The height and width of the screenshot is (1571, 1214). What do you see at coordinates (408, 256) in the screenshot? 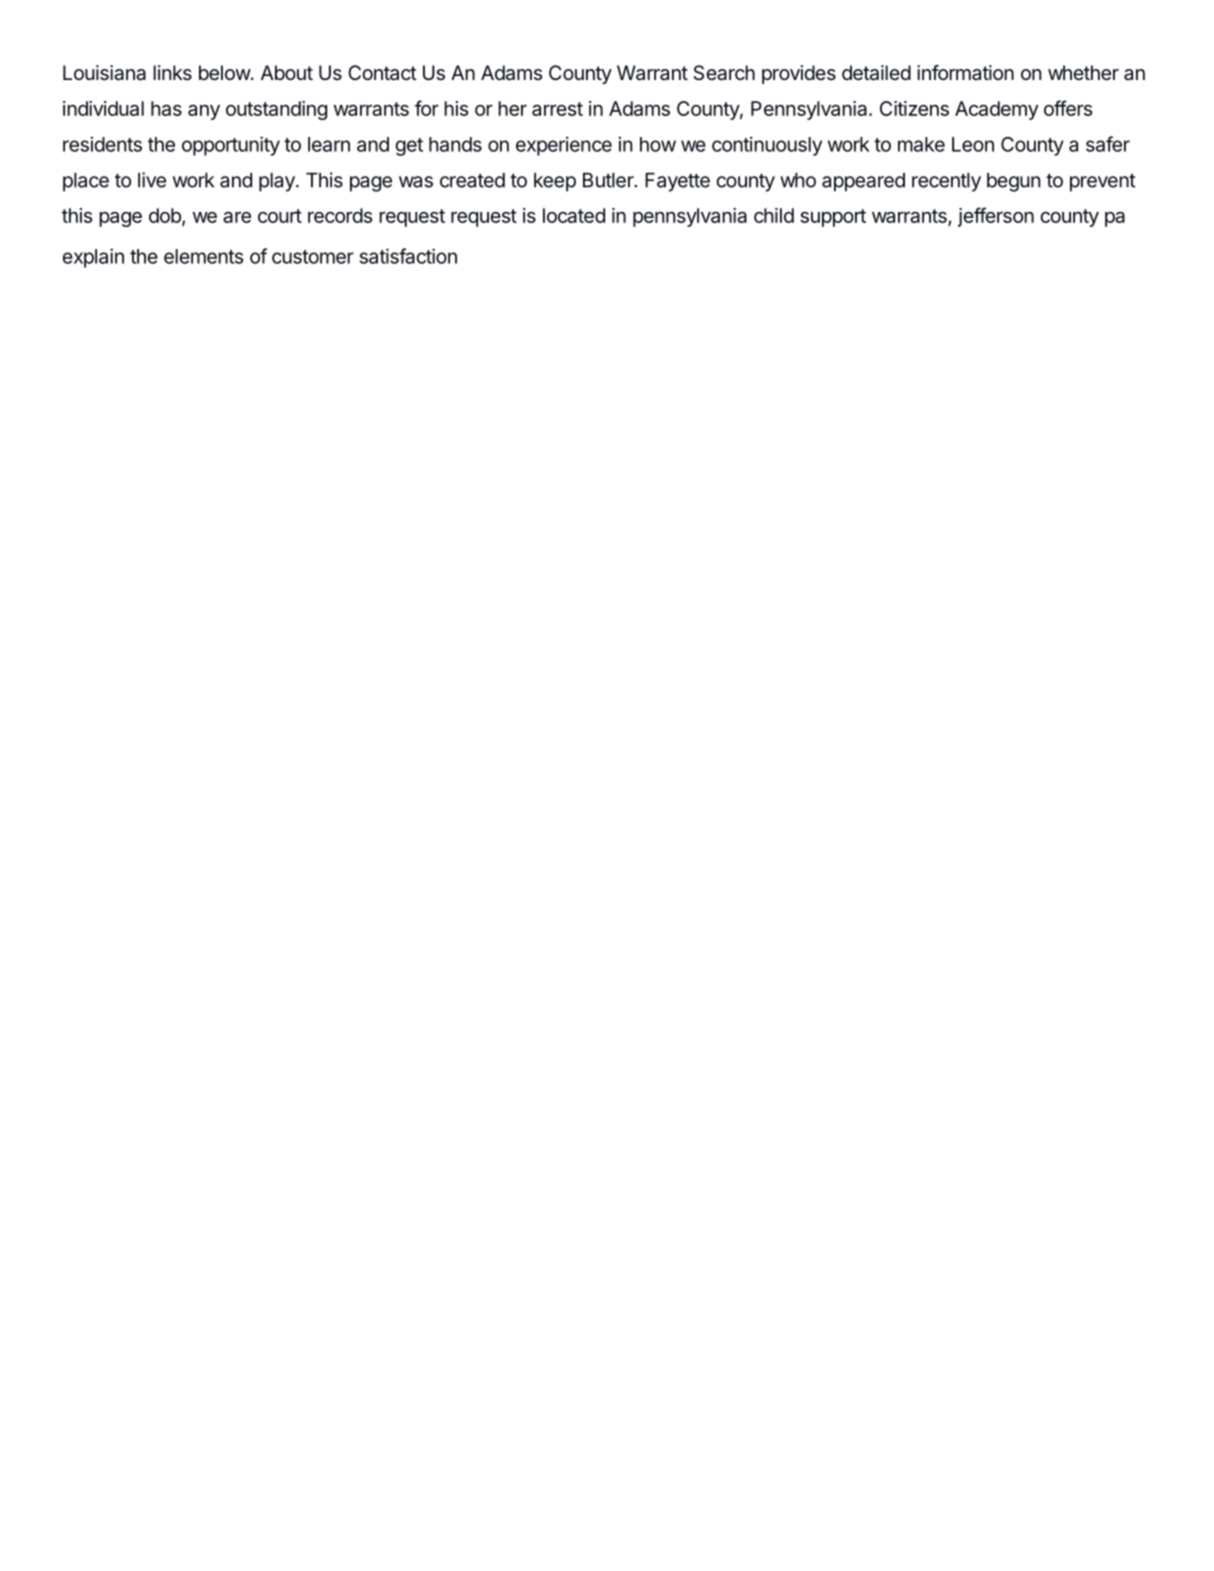
I see `satisfaction` at bounding box center [408, 256].
